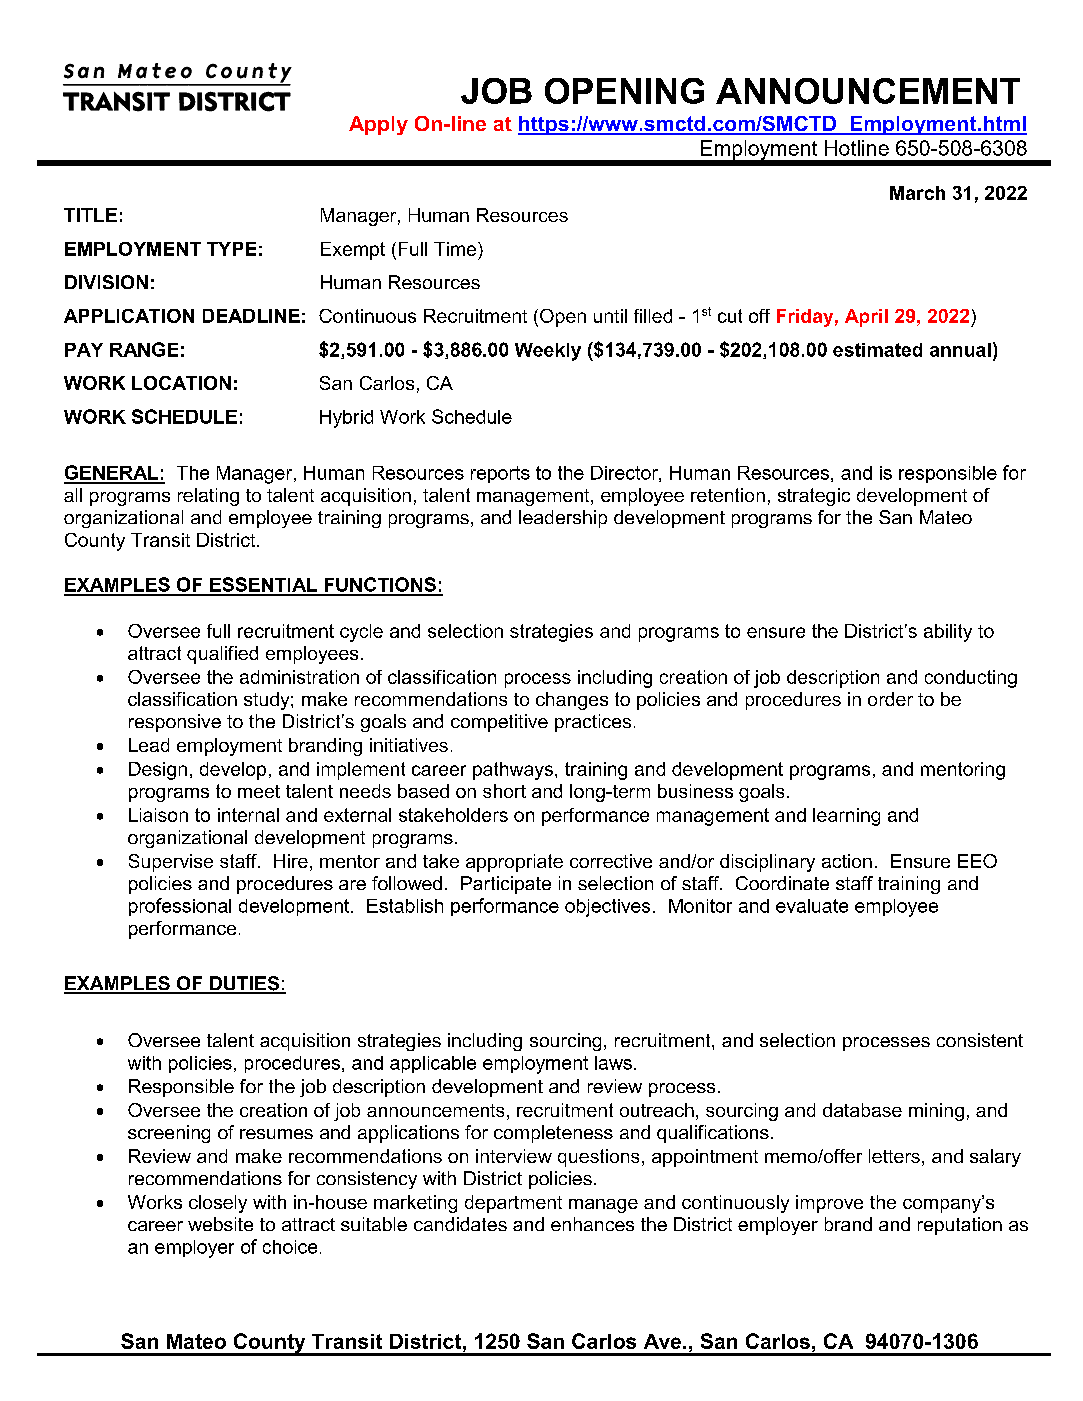 This screenshot has height=1401, width=1083. What do you see at coordinates (960, 1226) in the screenshot?
I see `reputation` at bounding box center [960, 1226].
